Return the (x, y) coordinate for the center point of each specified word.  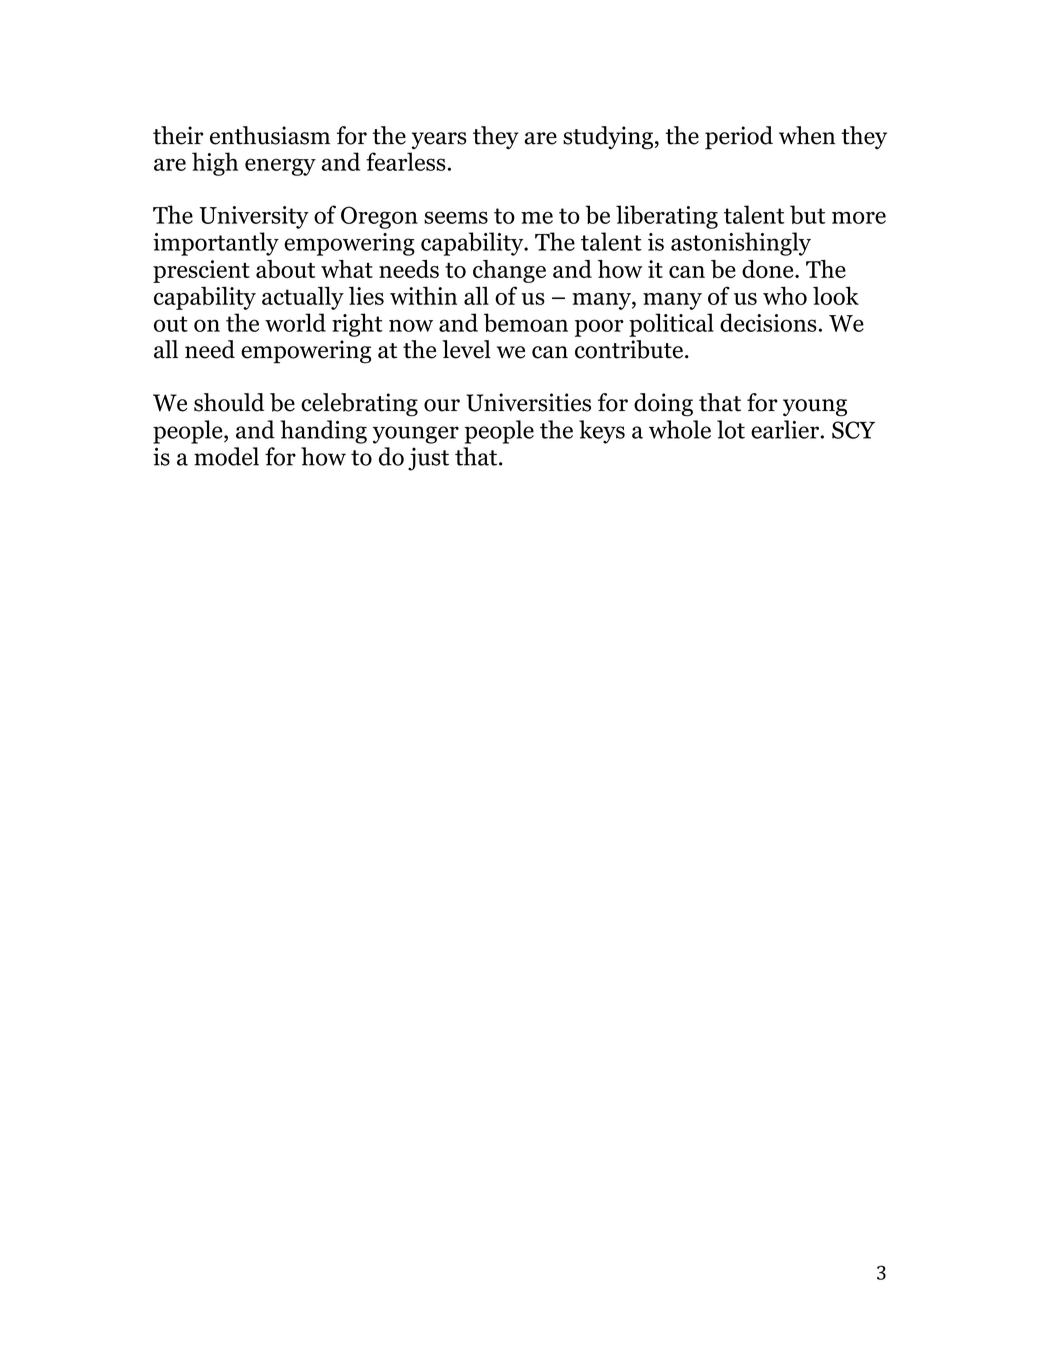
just (428, 459)
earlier (785, 429)
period (739, 138)
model (226, 456)
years (439, 140)
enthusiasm (270, 135)
